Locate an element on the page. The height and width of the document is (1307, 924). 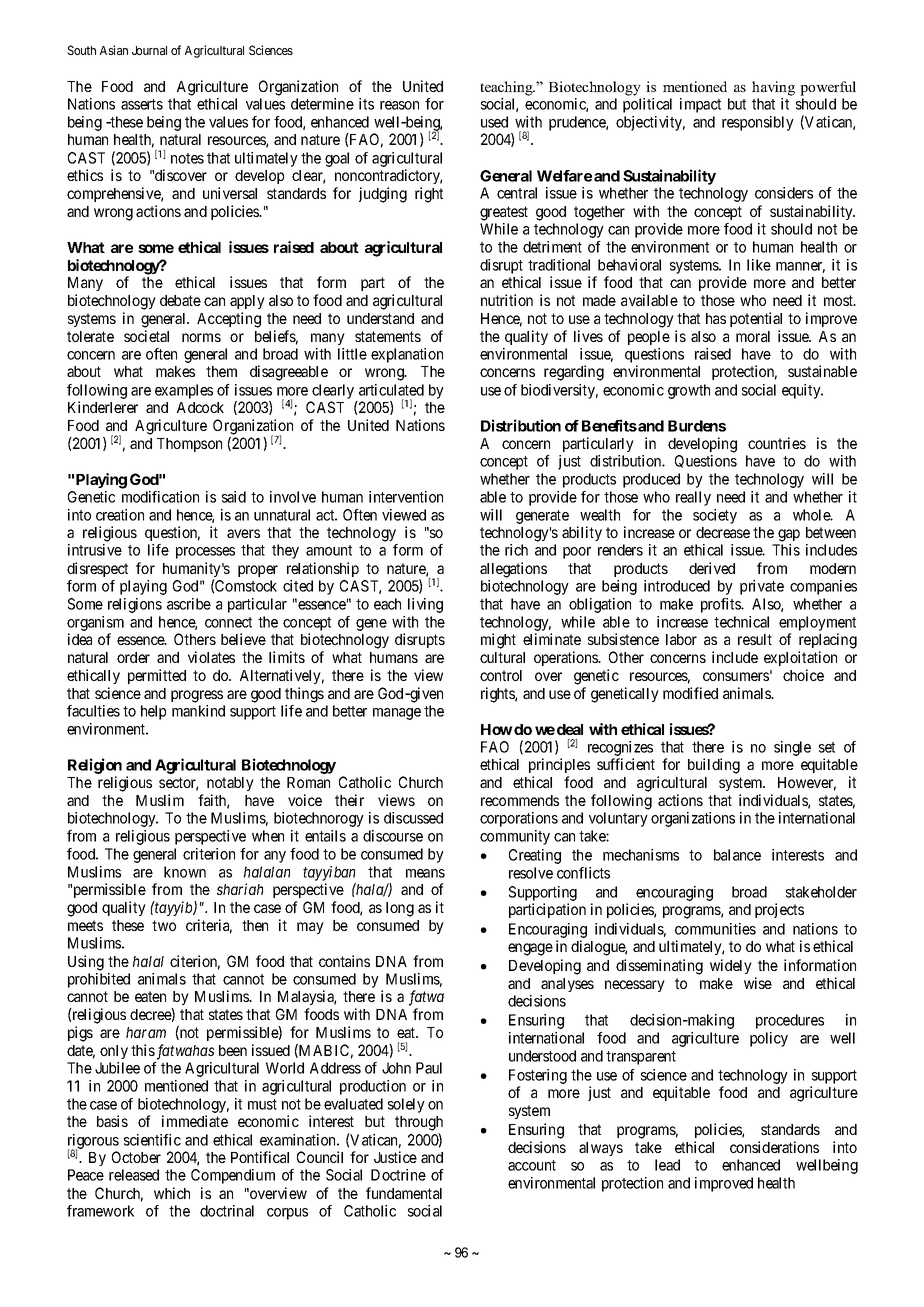
asserts is located at coordinates (142, 104).
